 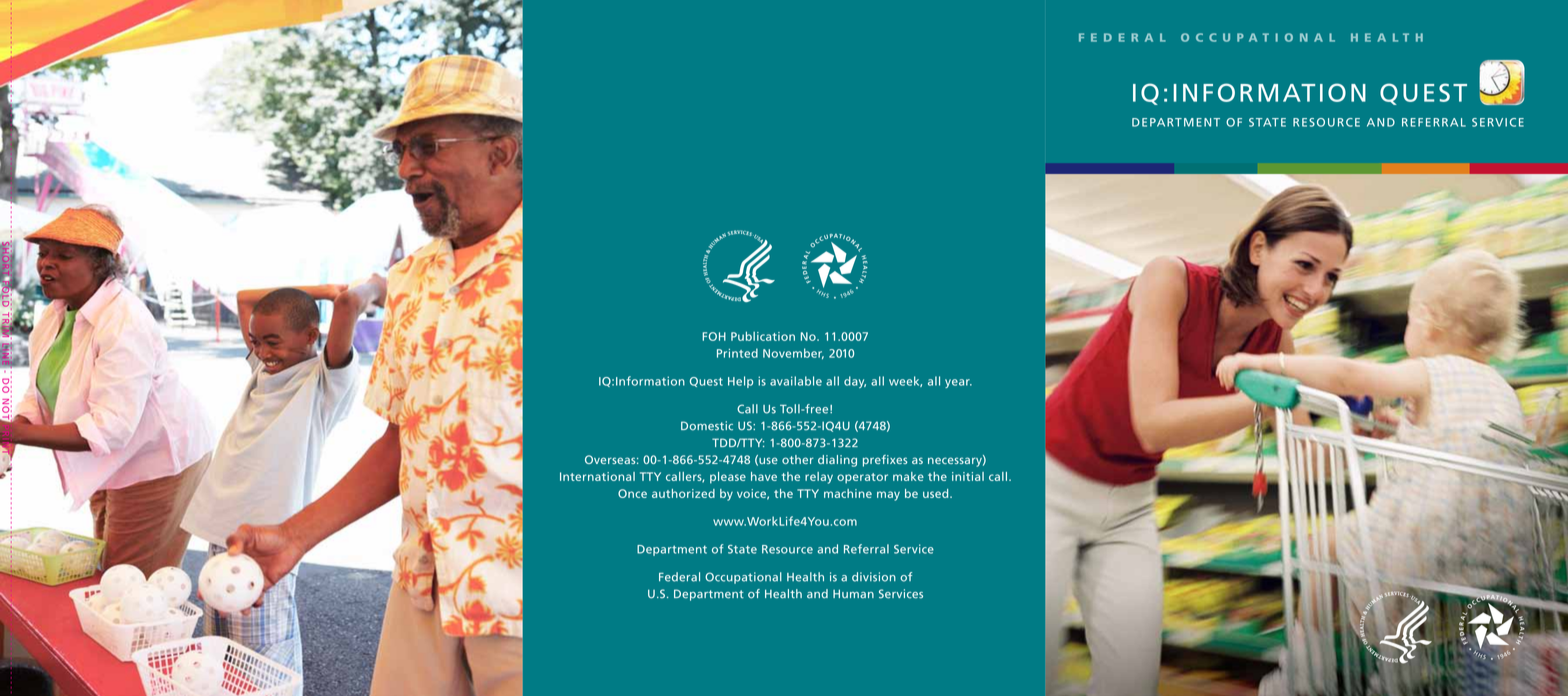 What do you see at coordinates (798, 459) in the screenshot?
I see `other` at bounding box center [798, 459].
